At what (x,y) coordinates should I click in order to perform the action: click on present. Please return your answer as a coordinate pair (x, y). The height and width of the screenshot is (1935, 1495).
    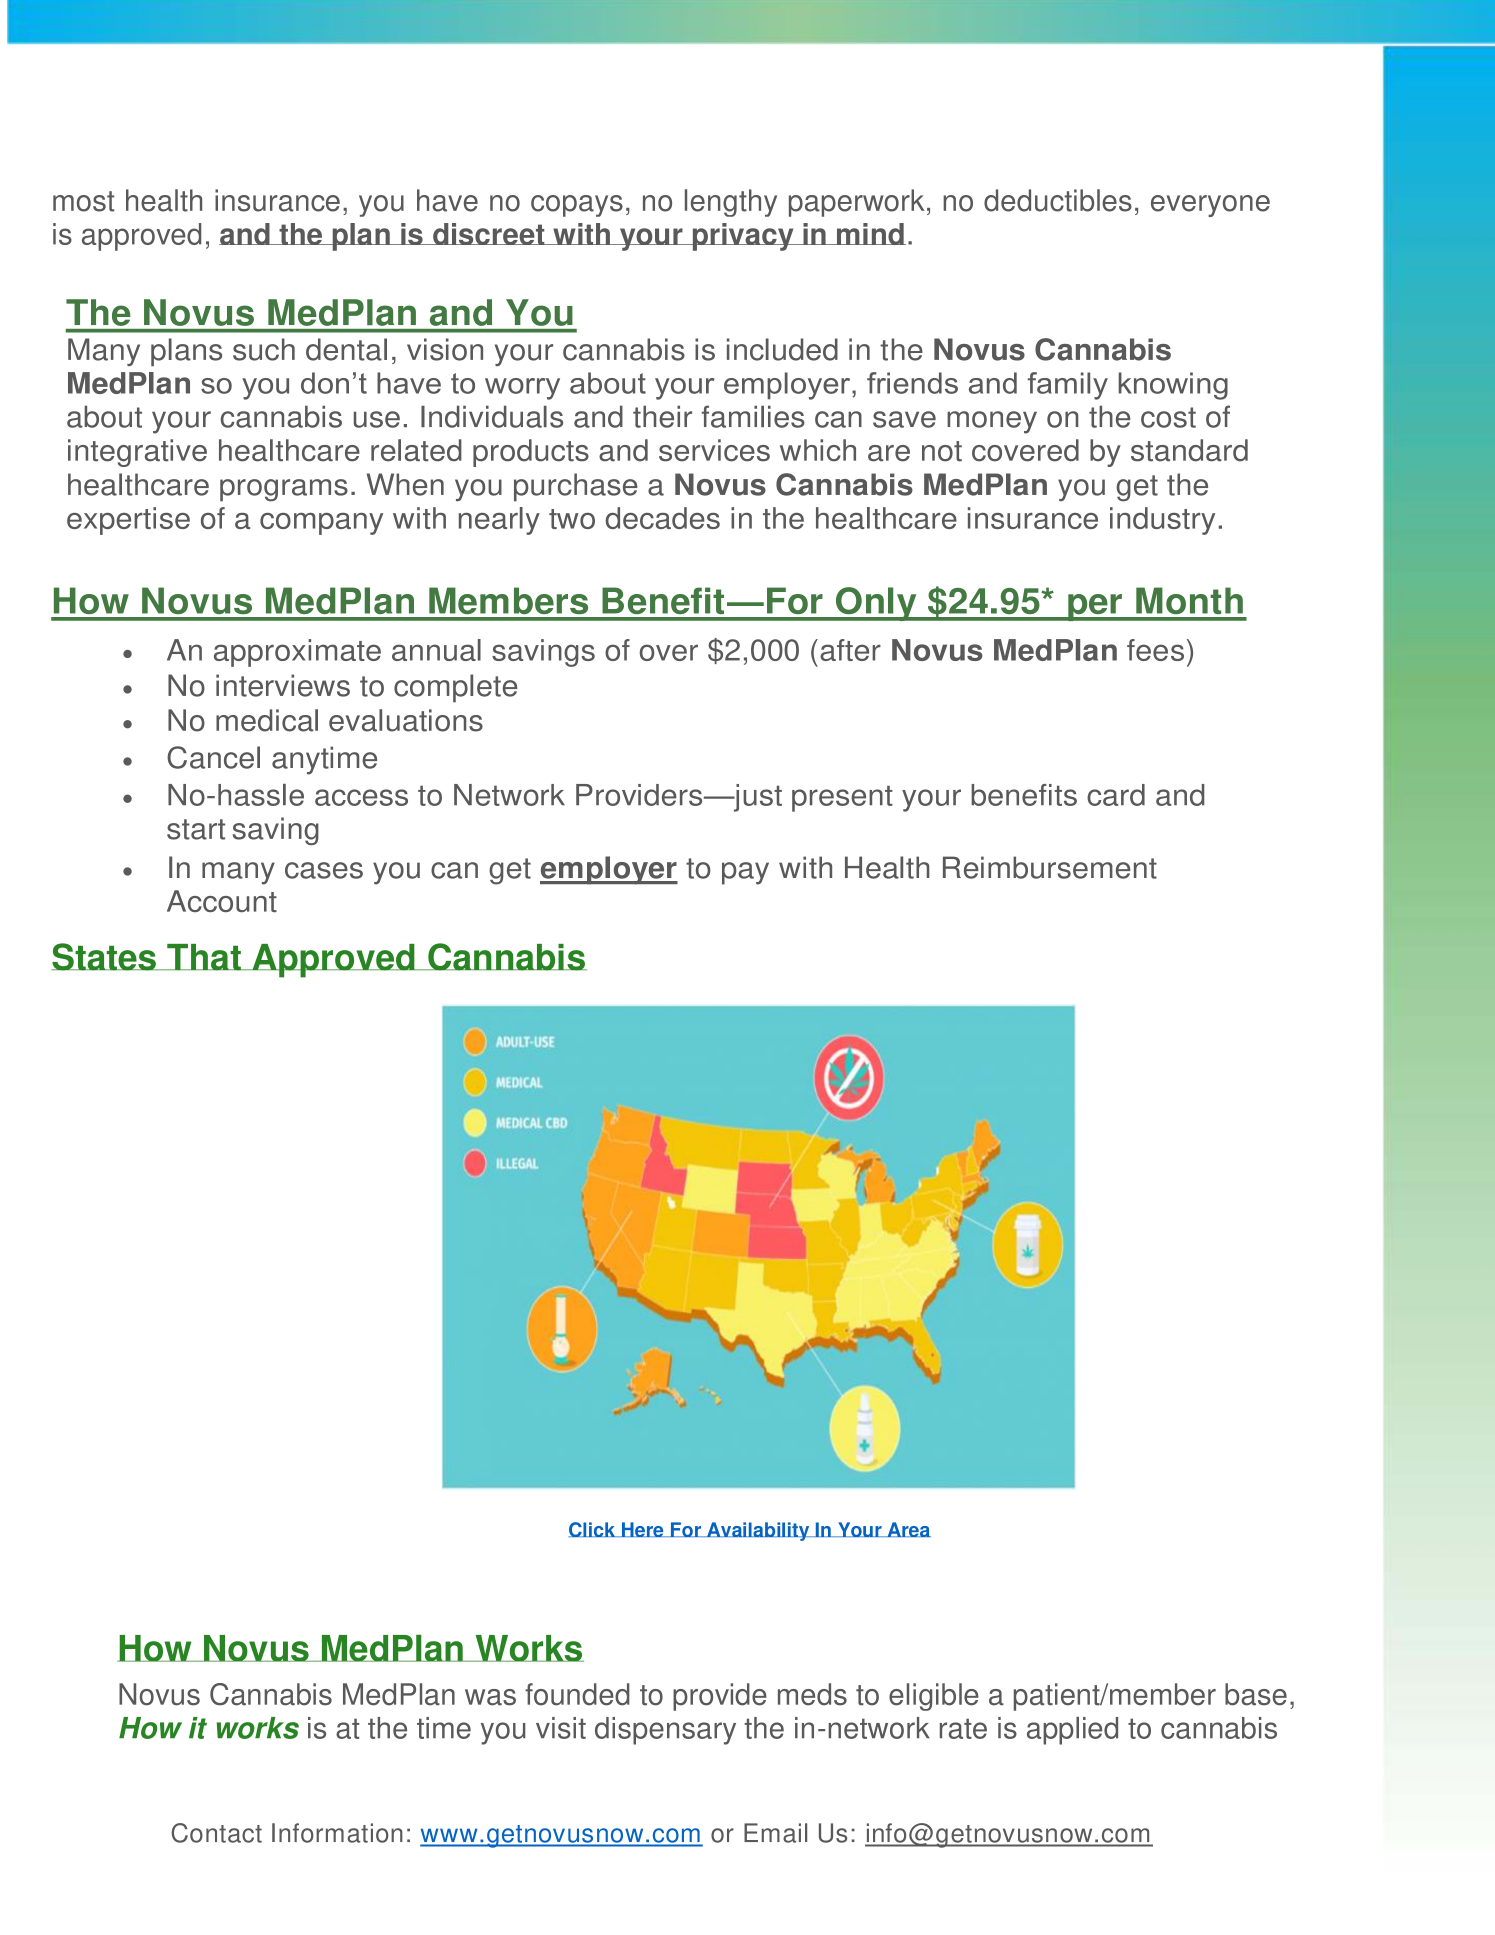
    Looking at the image, I should click on (842, 798).
